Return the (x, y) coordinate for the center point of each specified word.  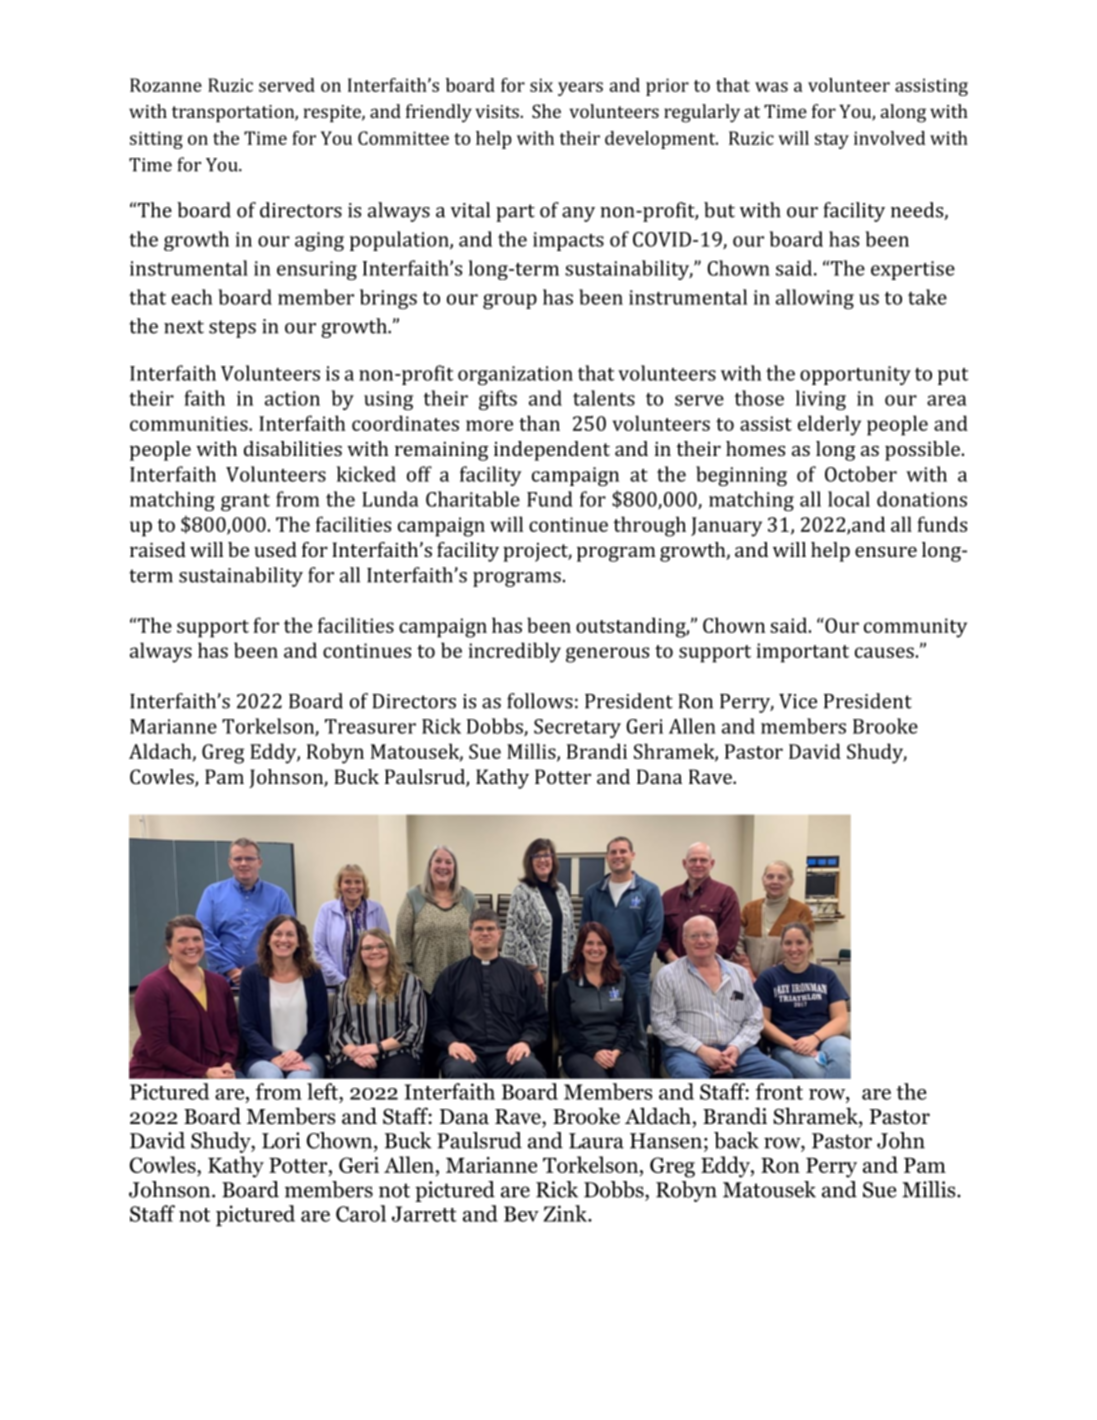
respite (333, 113)
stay (832, 141)
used (275, 549)
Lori (281, 1140)
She (546, 111)
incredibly (515, 652)
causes (884, 652)
